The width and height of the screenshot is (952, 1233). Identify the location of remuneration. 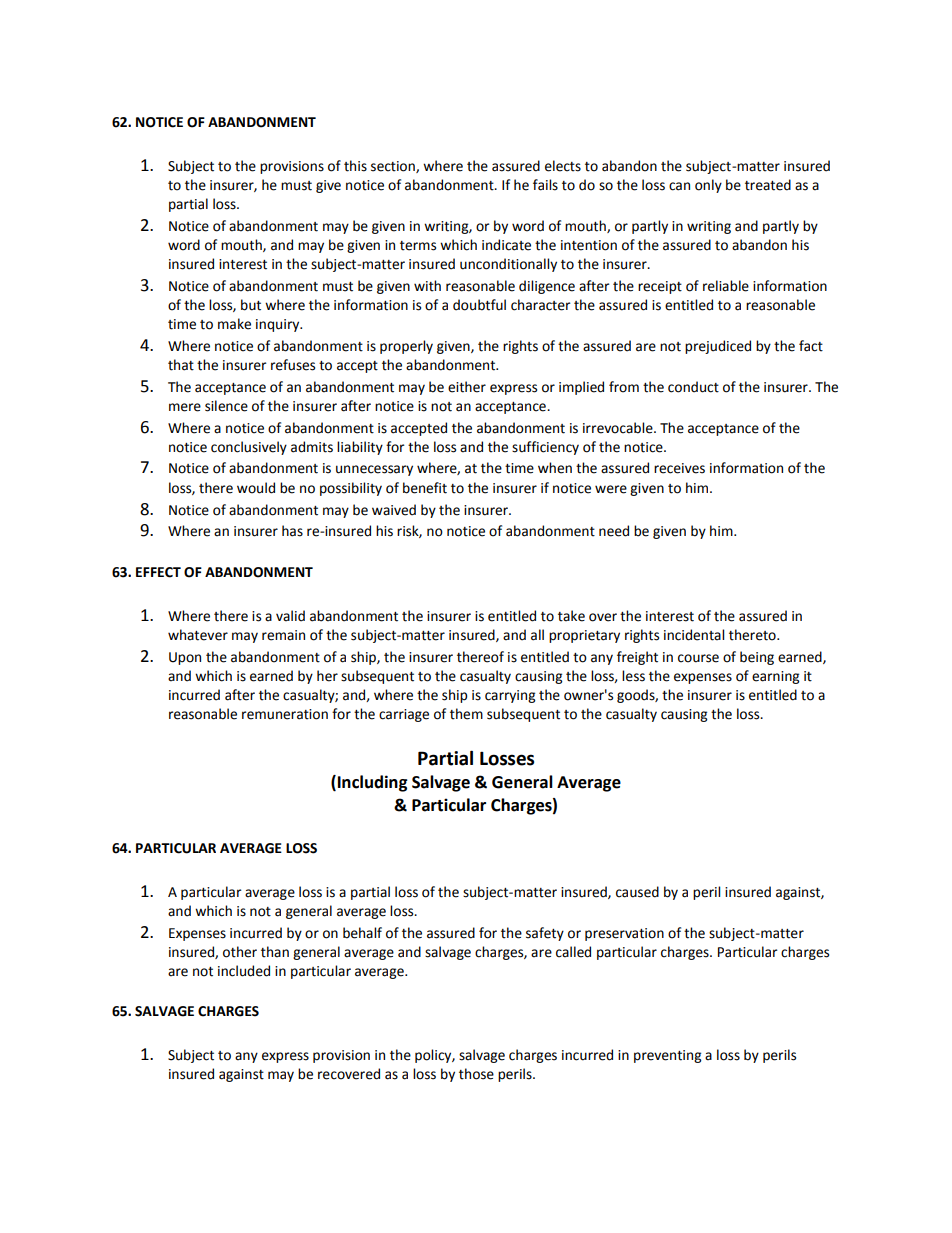
(285, 714).
